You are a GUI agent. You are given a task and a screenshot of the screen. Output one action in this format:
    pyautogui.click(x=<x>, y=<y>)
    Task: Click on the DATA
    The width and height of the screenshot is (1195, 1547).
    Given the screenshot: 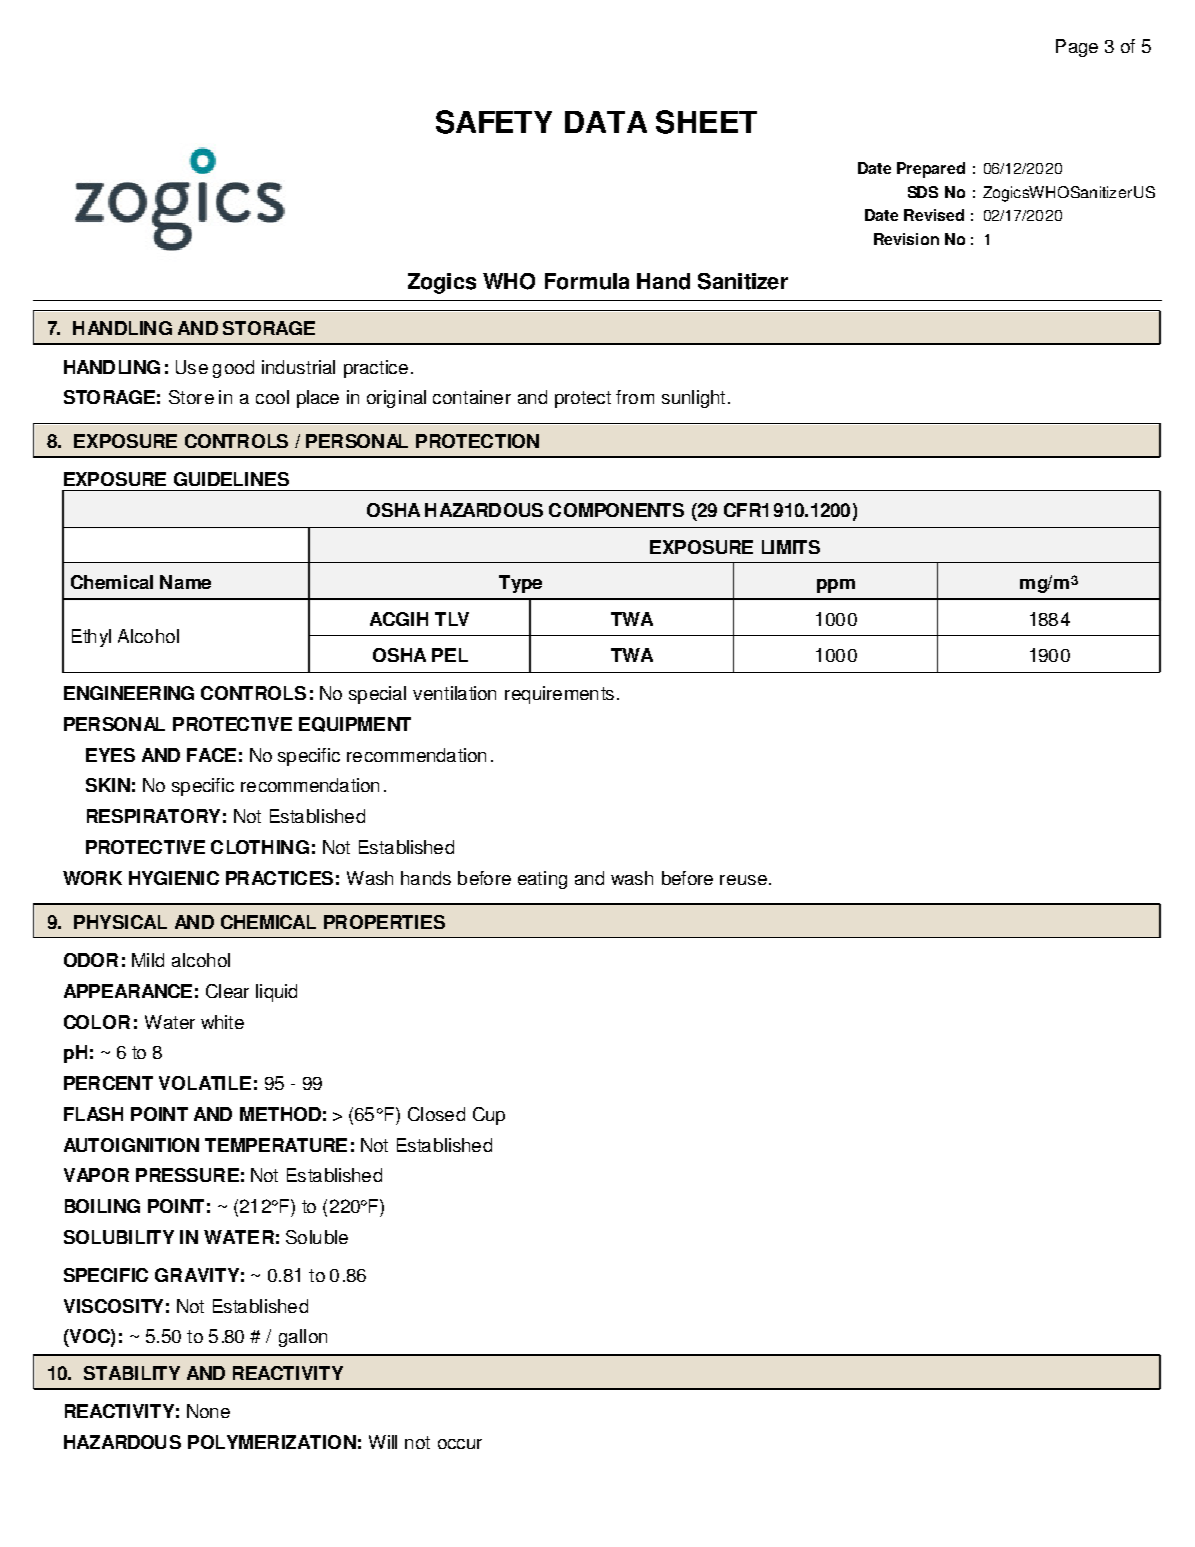 What is the action you would take?
    pyautogui.click(x=606, y=122)
